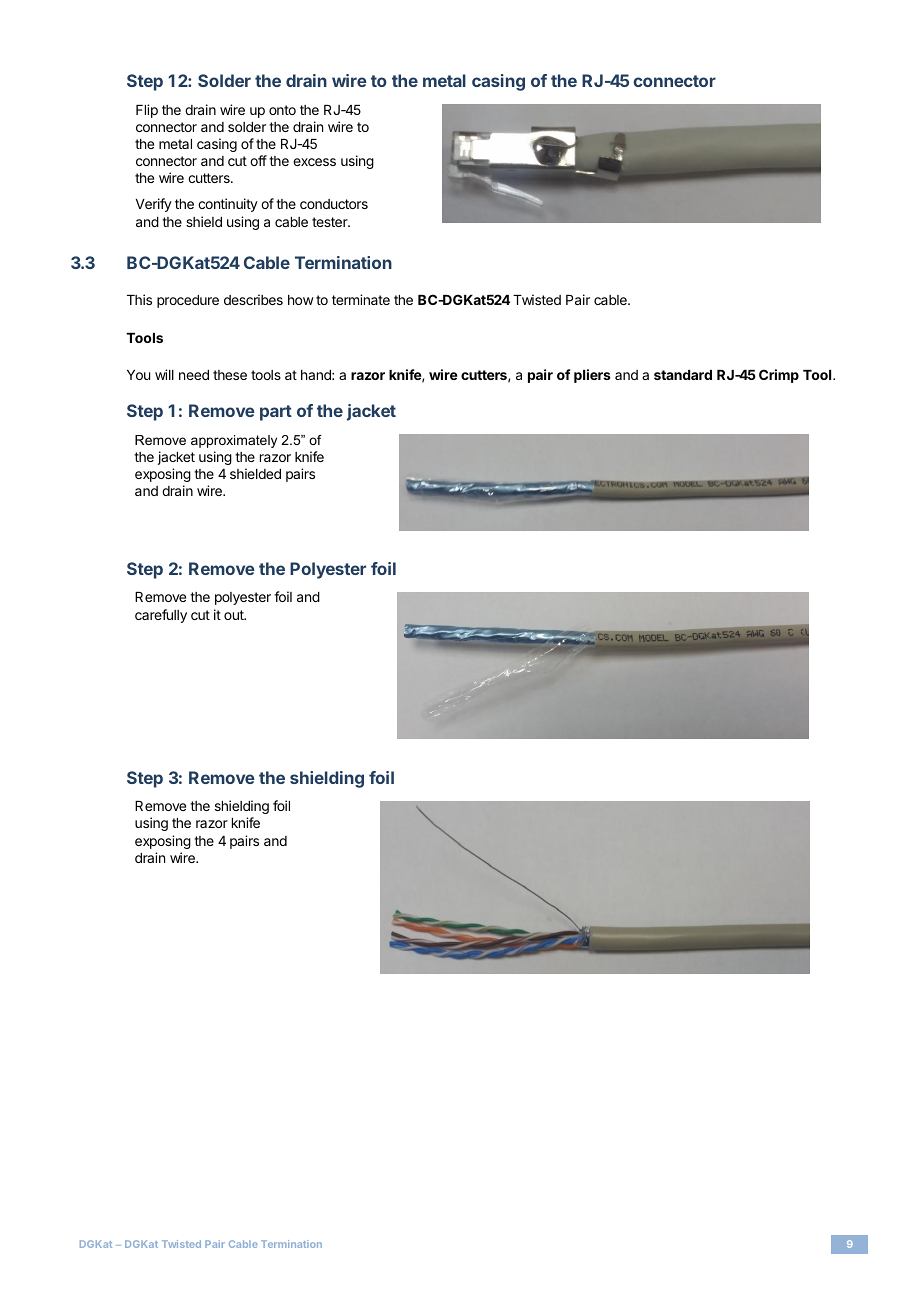 This screenshot has width=924, height=1308. Describe the element at coordinates (592, 376) in the screenshot. I see `pliers` at that location.
